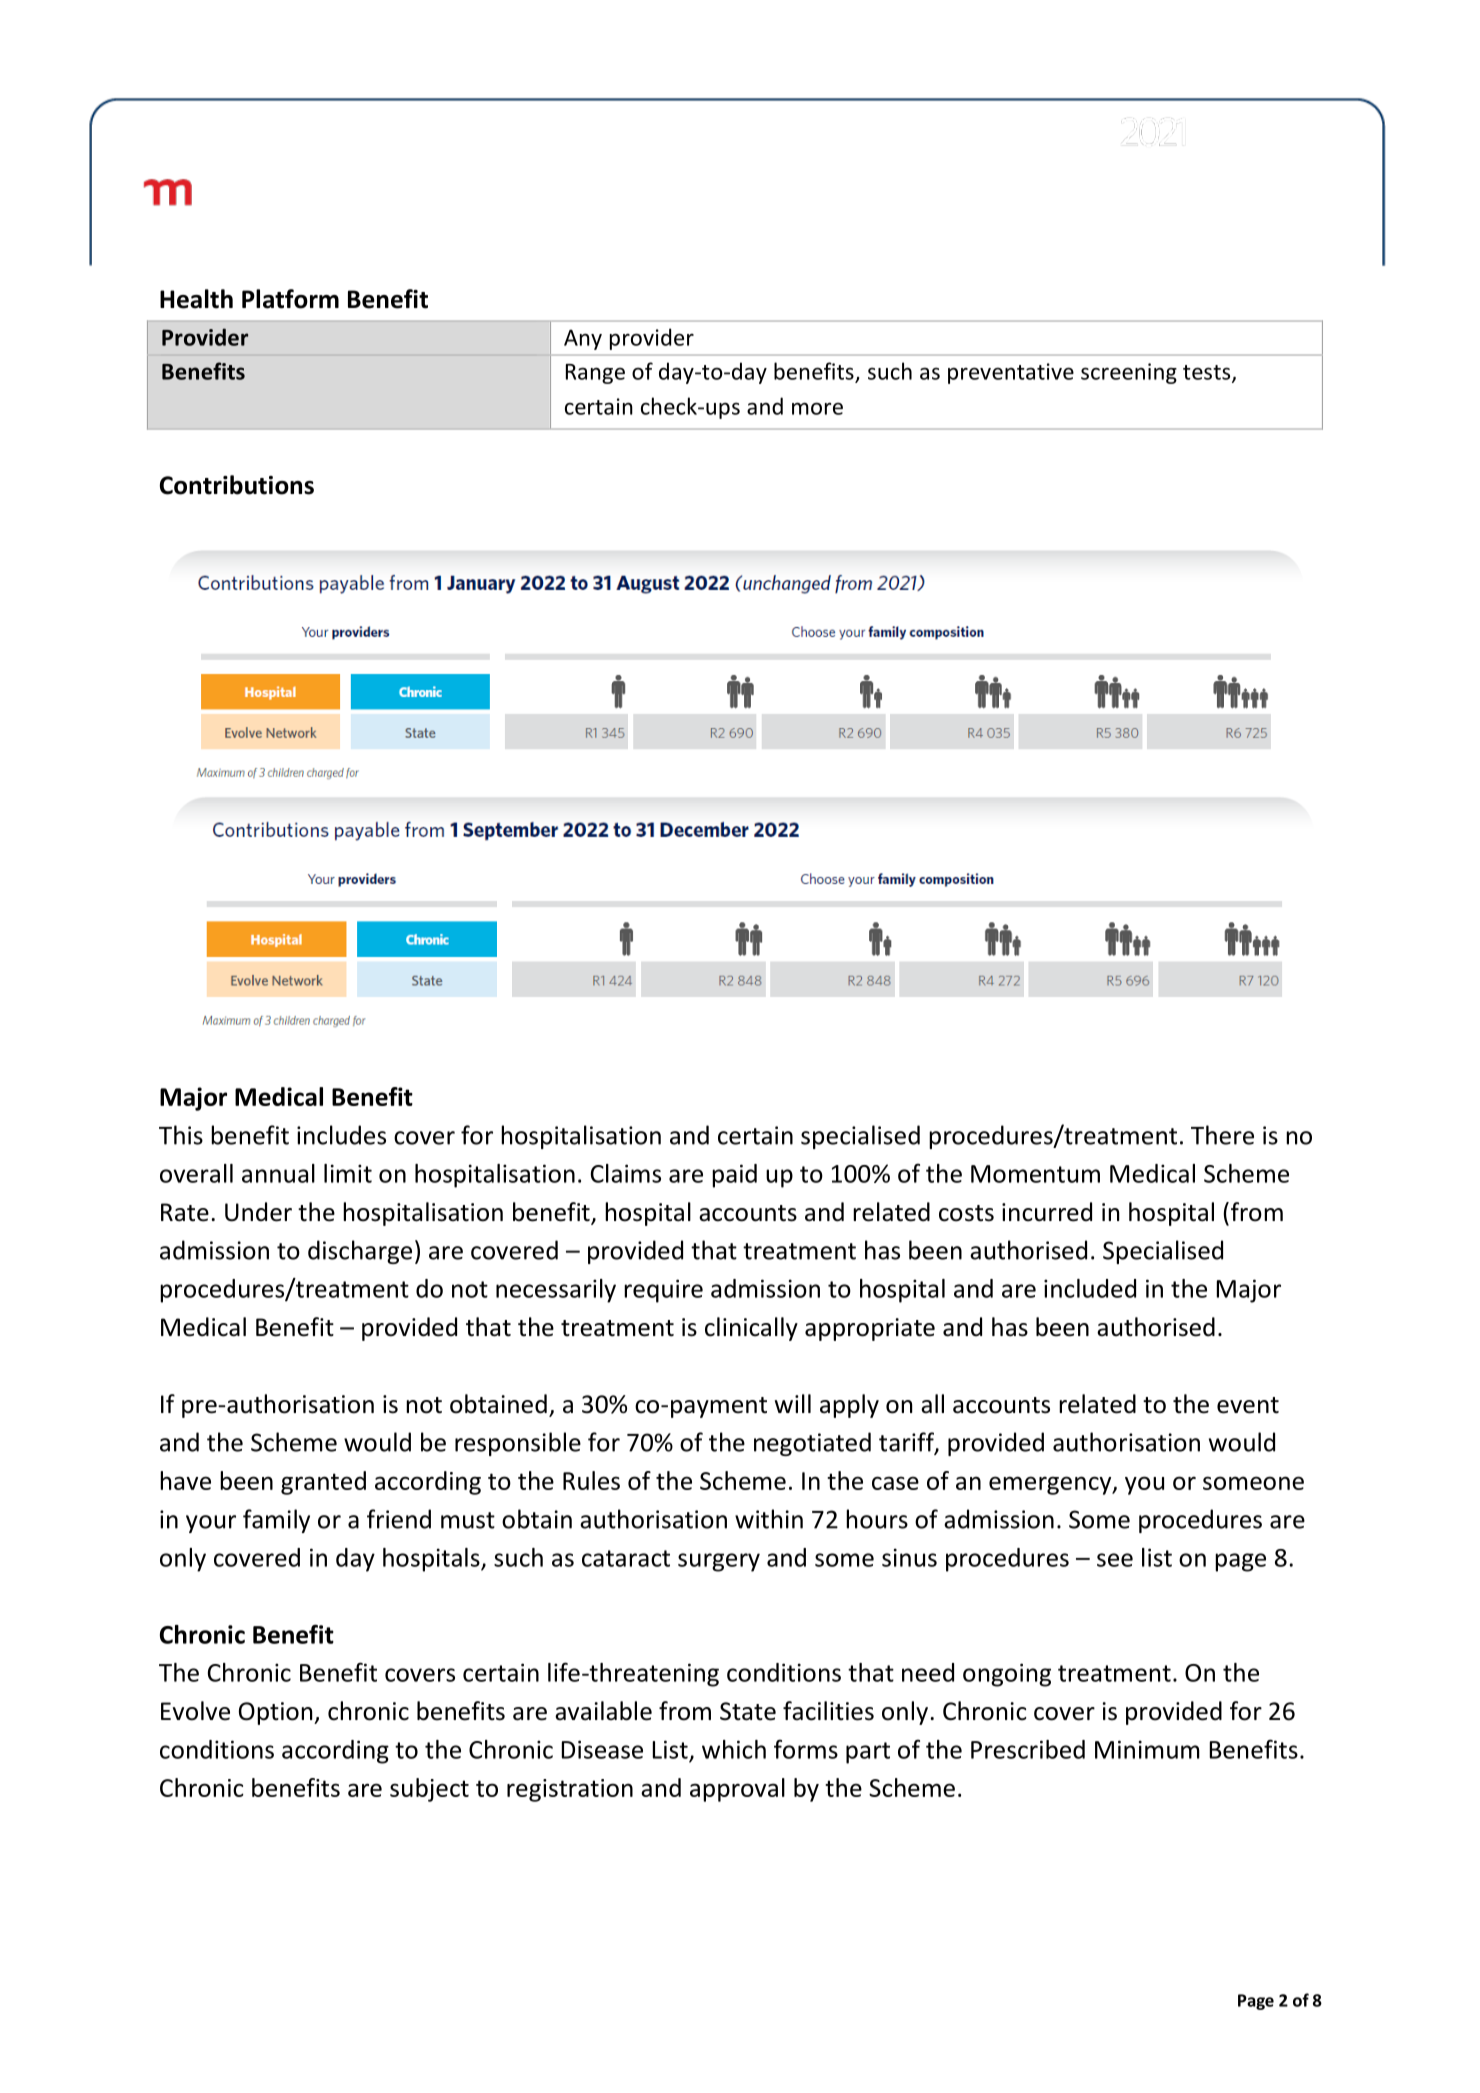 The height and width of the page is (2093, 1480). I want to click on Platform, so click(290, 299).
